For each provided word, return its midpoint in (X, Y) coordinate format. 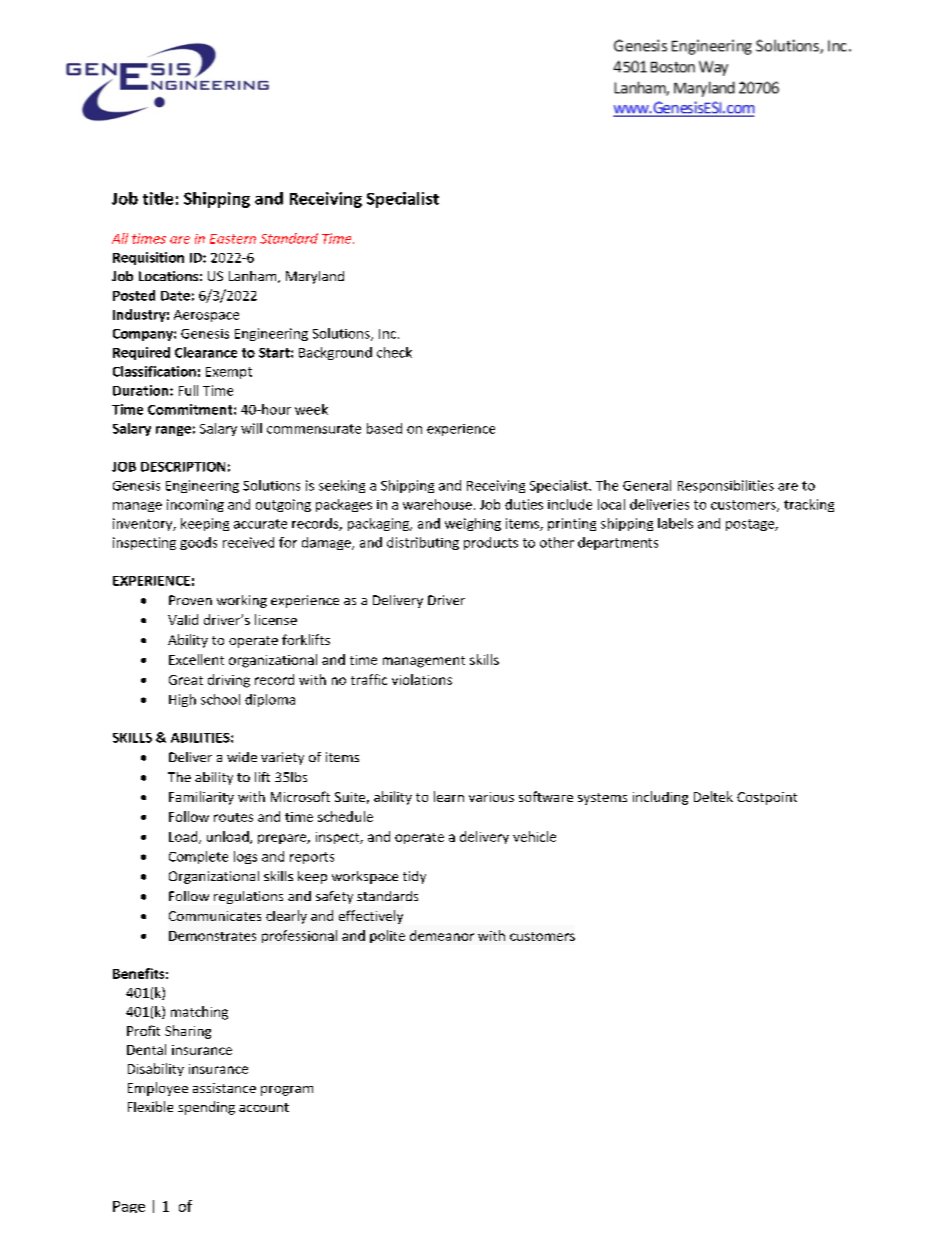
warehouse (437, 504)
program (287, 1091)
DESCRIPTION (183, 467)
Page (129, 1207)
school (220, 699)
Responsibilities (726, 486)
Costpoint (767, 798)
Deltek (713, 796)
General (647, 485)
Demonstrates (212, 936)
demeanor (442, 935)
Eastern (233, 239)
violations (422, 679)
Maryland (315, 277)
